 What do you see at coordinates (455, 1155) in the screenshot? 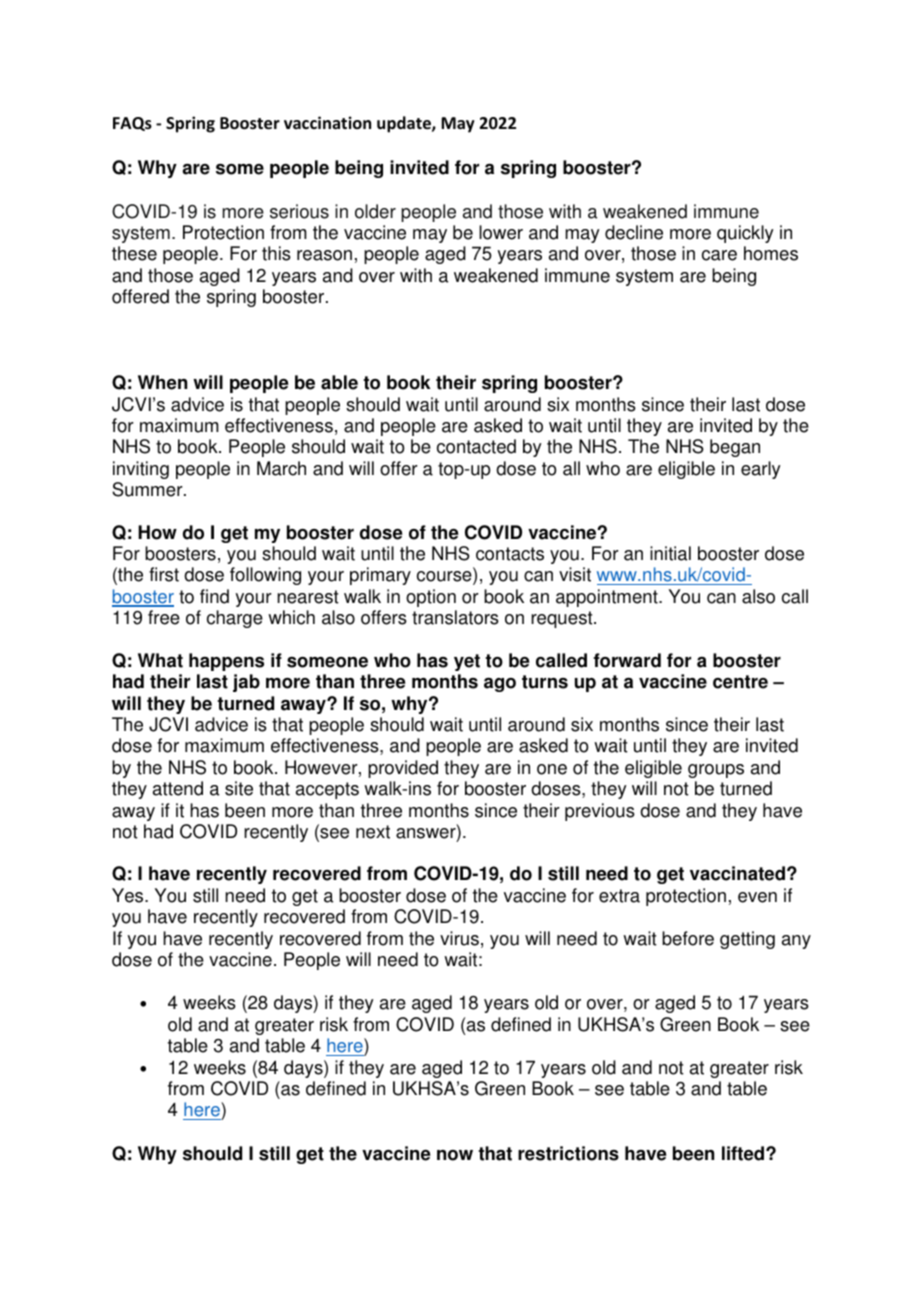
I see `now` at bounding box center [455, 1155].
